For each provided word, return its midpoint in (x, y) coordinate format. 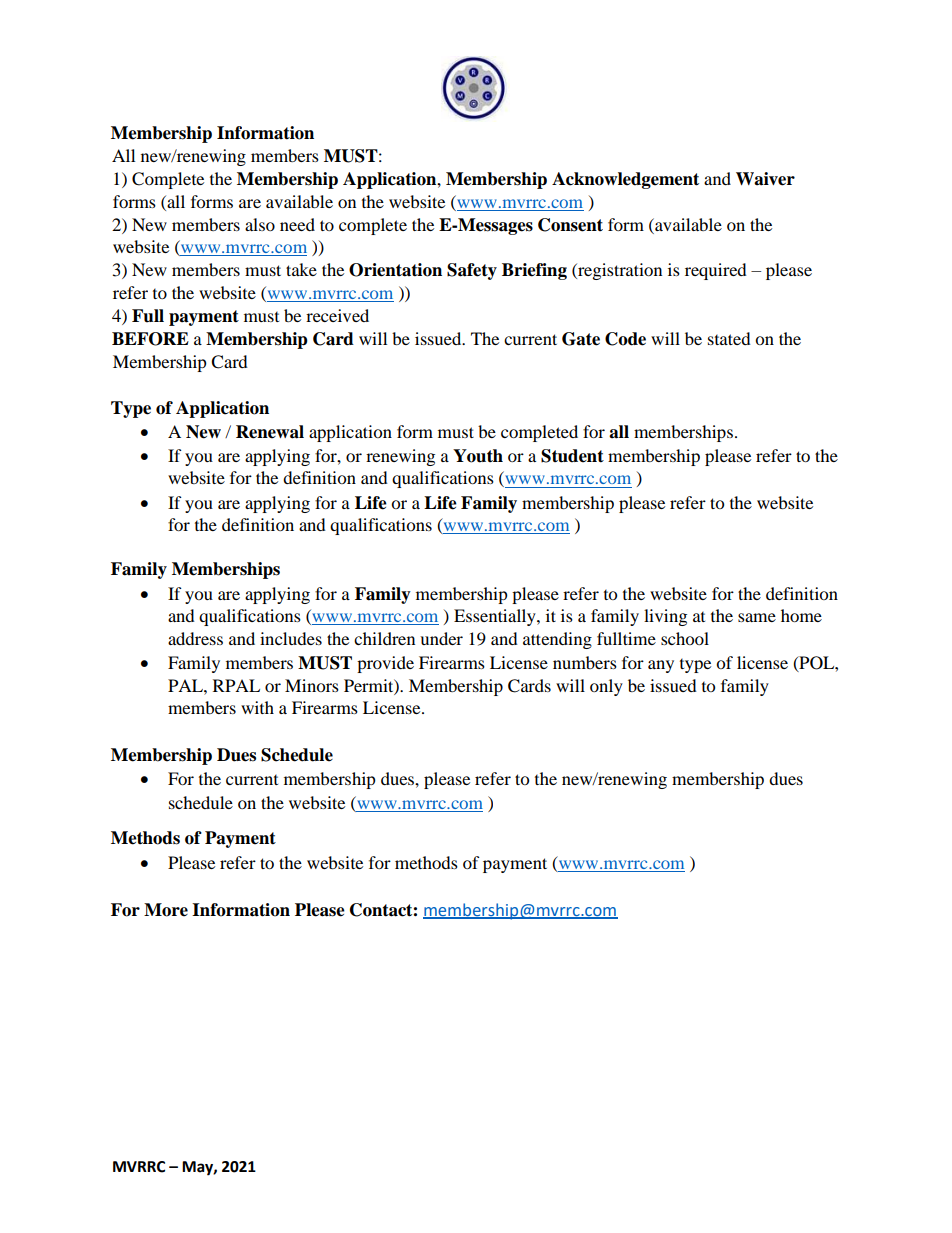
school (685, 638)
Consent (570, 225)
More (166, 910)
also (260, 224)
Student (572, 456)
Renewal (270, 432)
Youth (478, 456)
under (441, 638)
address (195, 638)
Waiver (765, 179)
